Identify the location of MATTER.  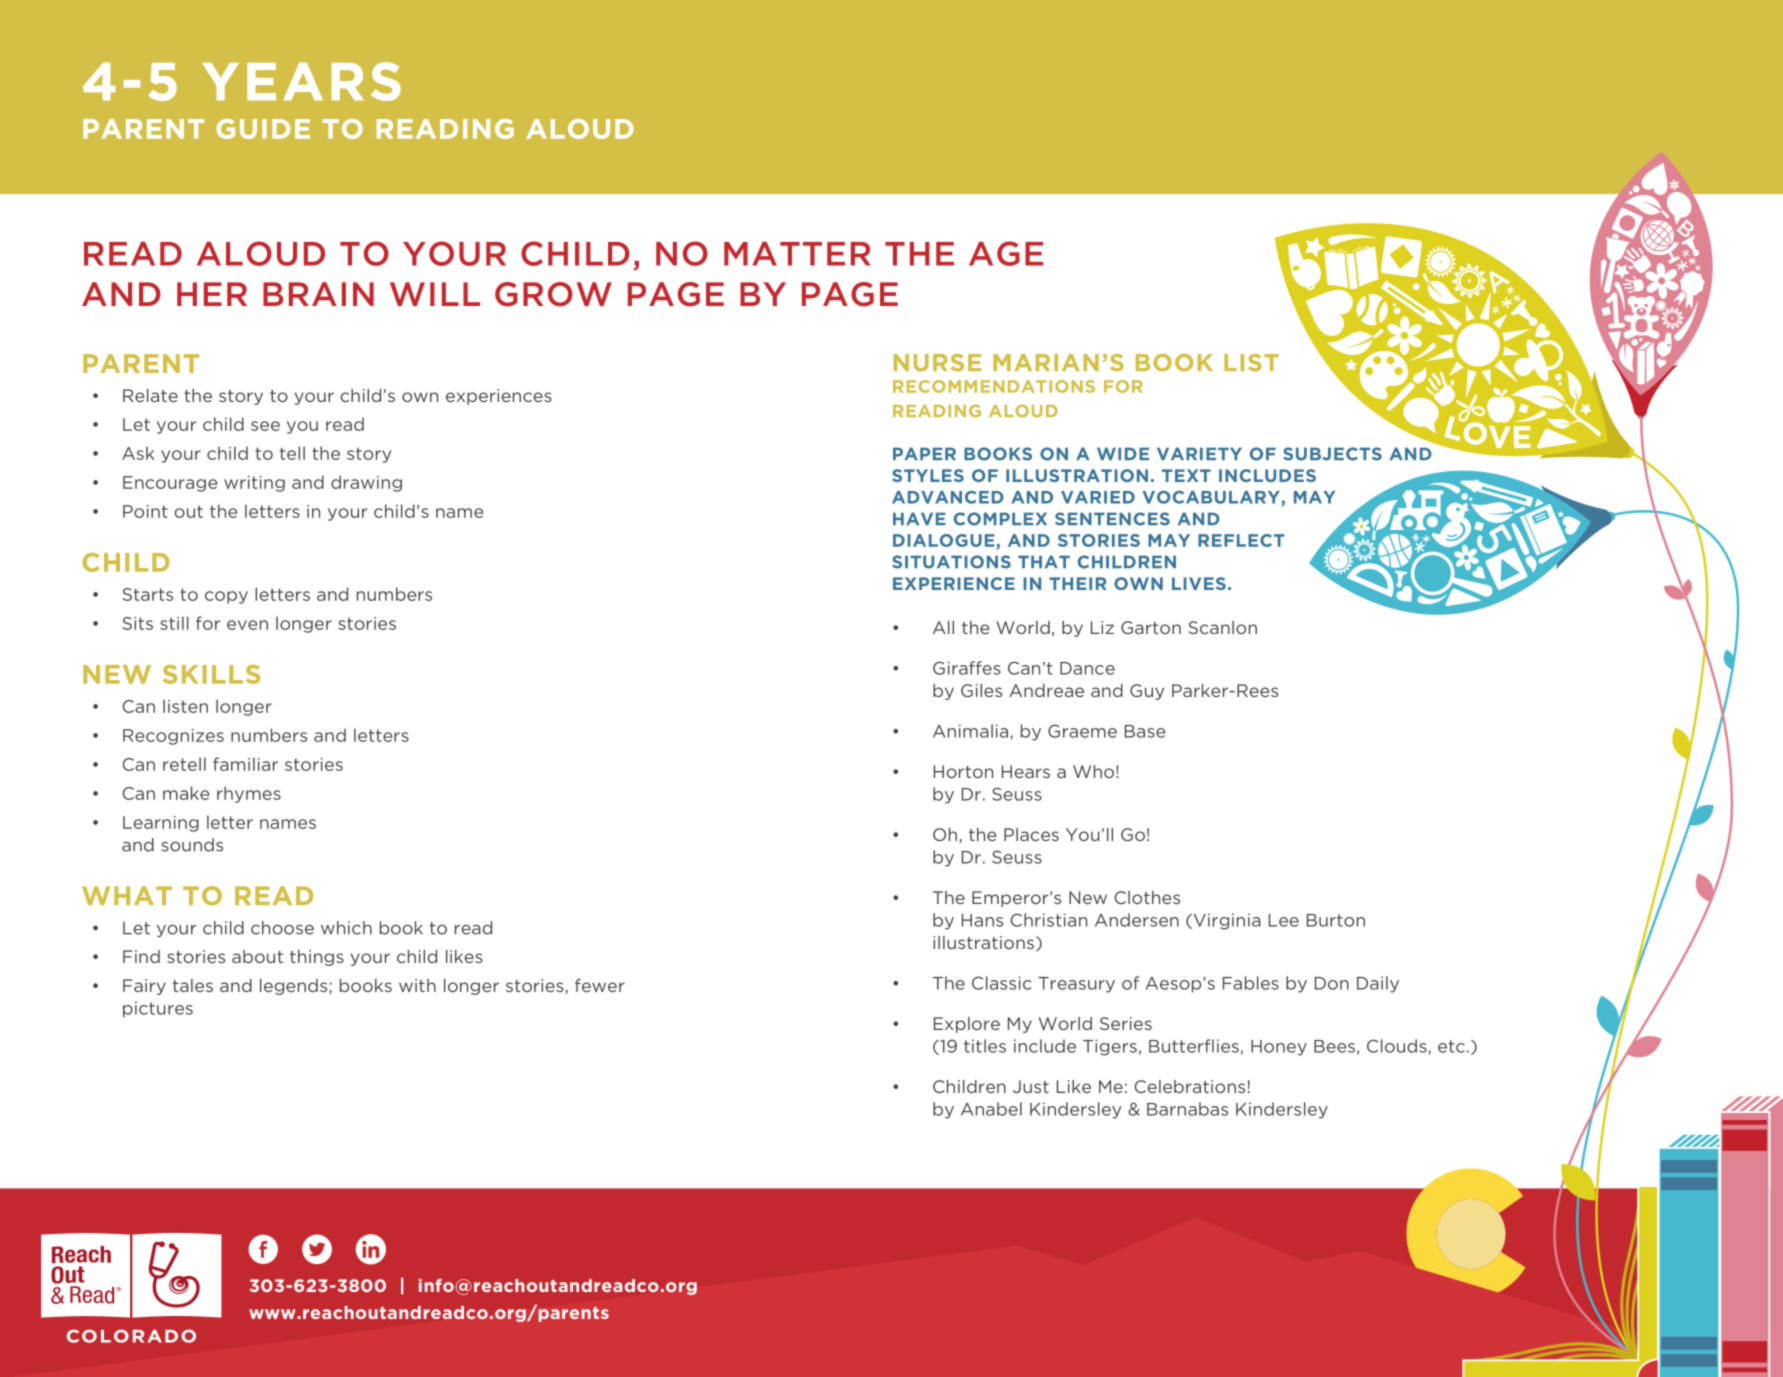
(797, 253).
